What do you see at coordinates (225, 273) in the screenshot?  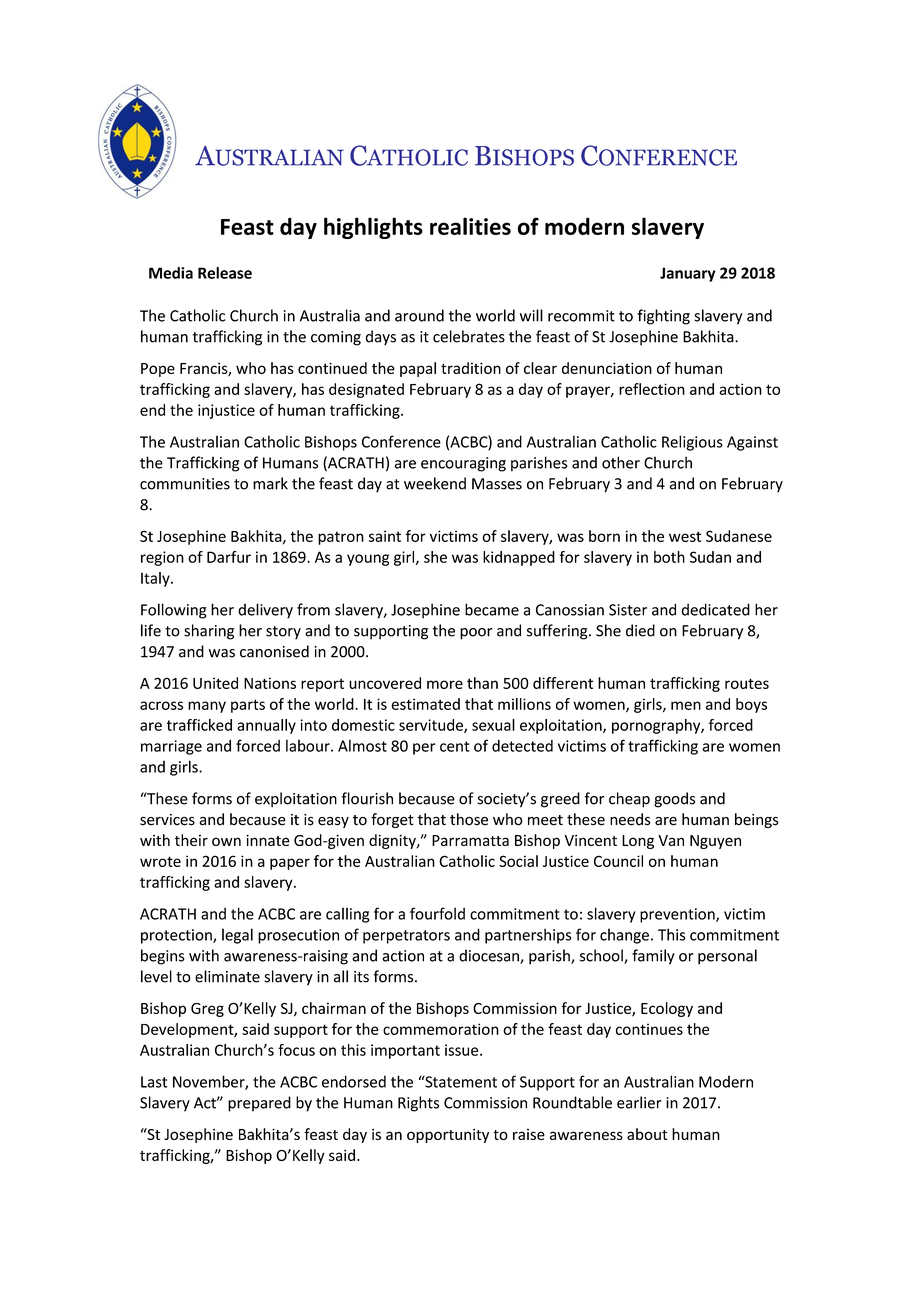 I see `Release` at bounding box center [225, 273].
